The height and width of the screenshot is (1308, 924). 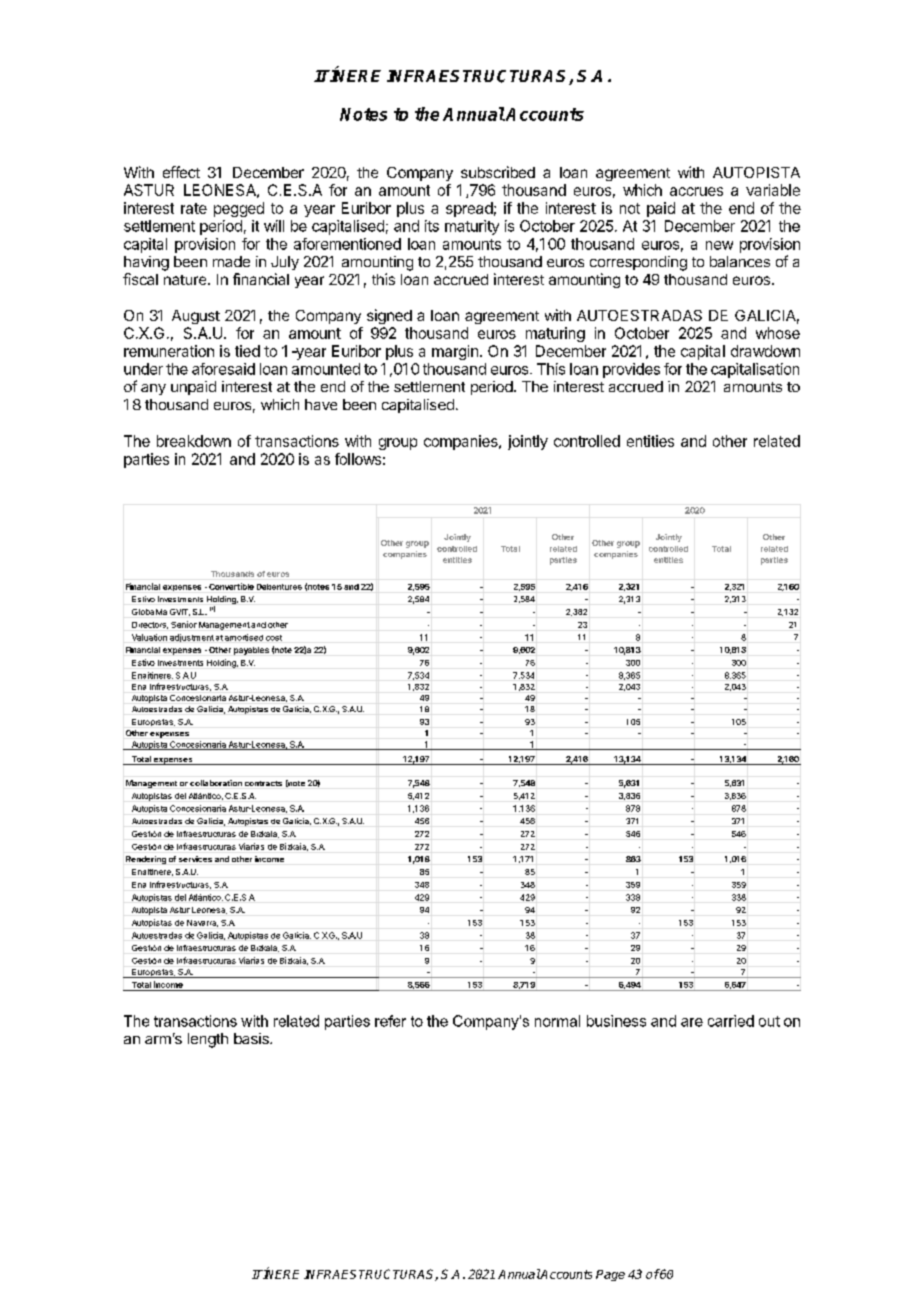 I want to click on Convertible, so click(x=231, y=586).
